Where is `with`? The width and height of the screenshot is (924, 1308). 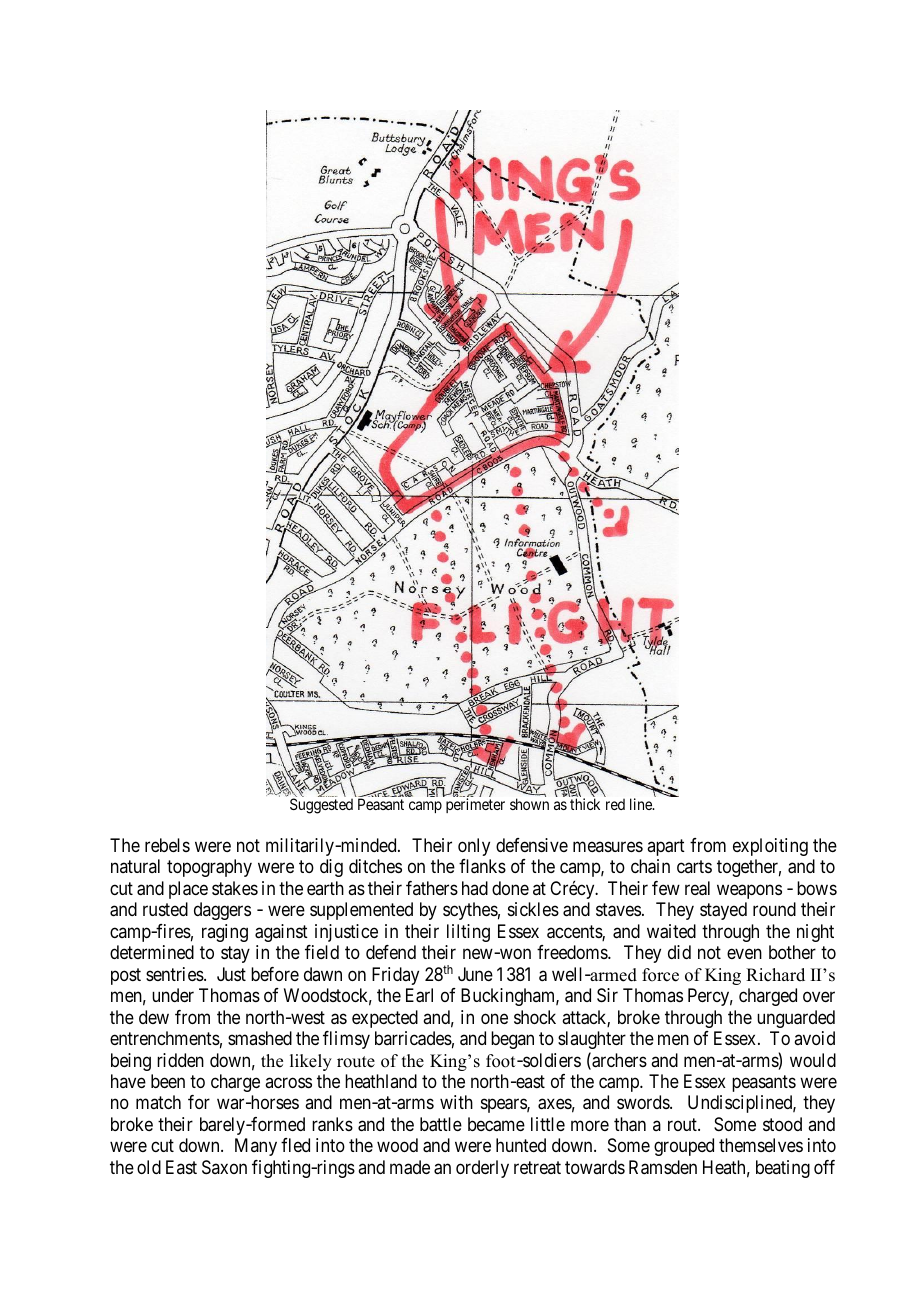
with is located at coordinates (456, 1102).
